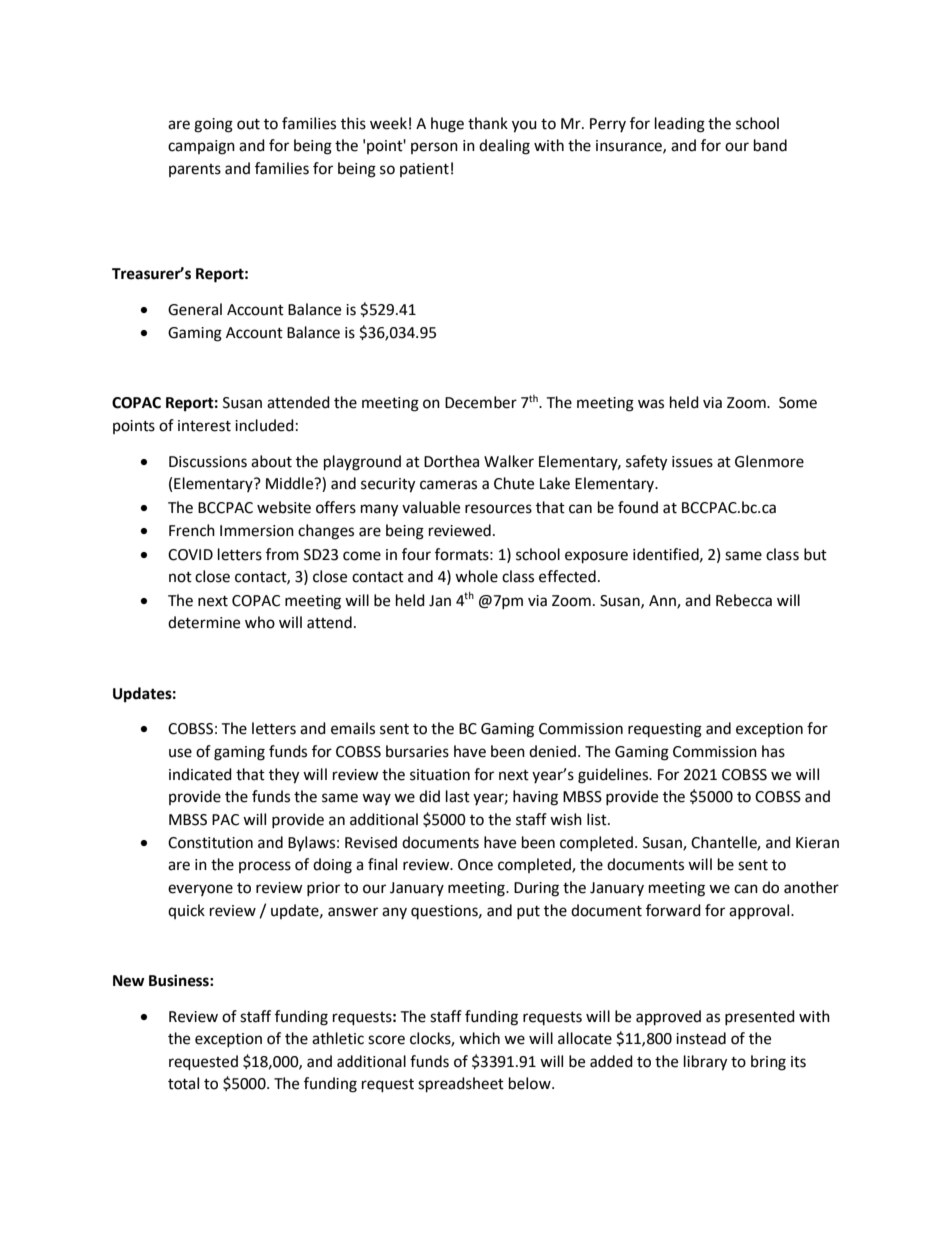 Image resolution: width=952 pixels, height=1233 pixels. What do you see at coordinates (200, 774) in the screenshot?
I see `indicated` at bounding box center [200, 774].
